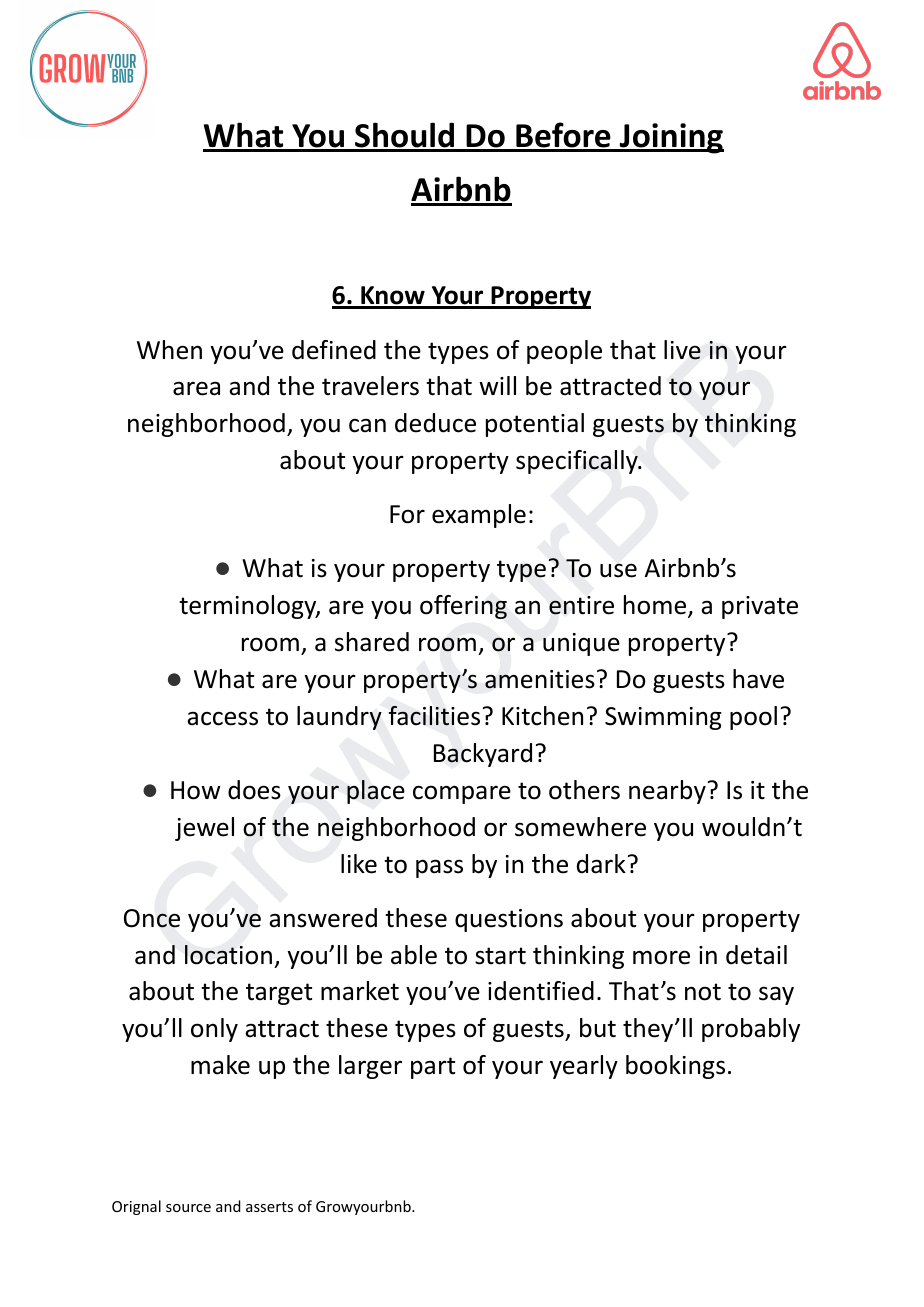 The height and width of the document is (1307, 924). Describe the element at coordinates (188, 1208) in the document. I see `source` at that location.
